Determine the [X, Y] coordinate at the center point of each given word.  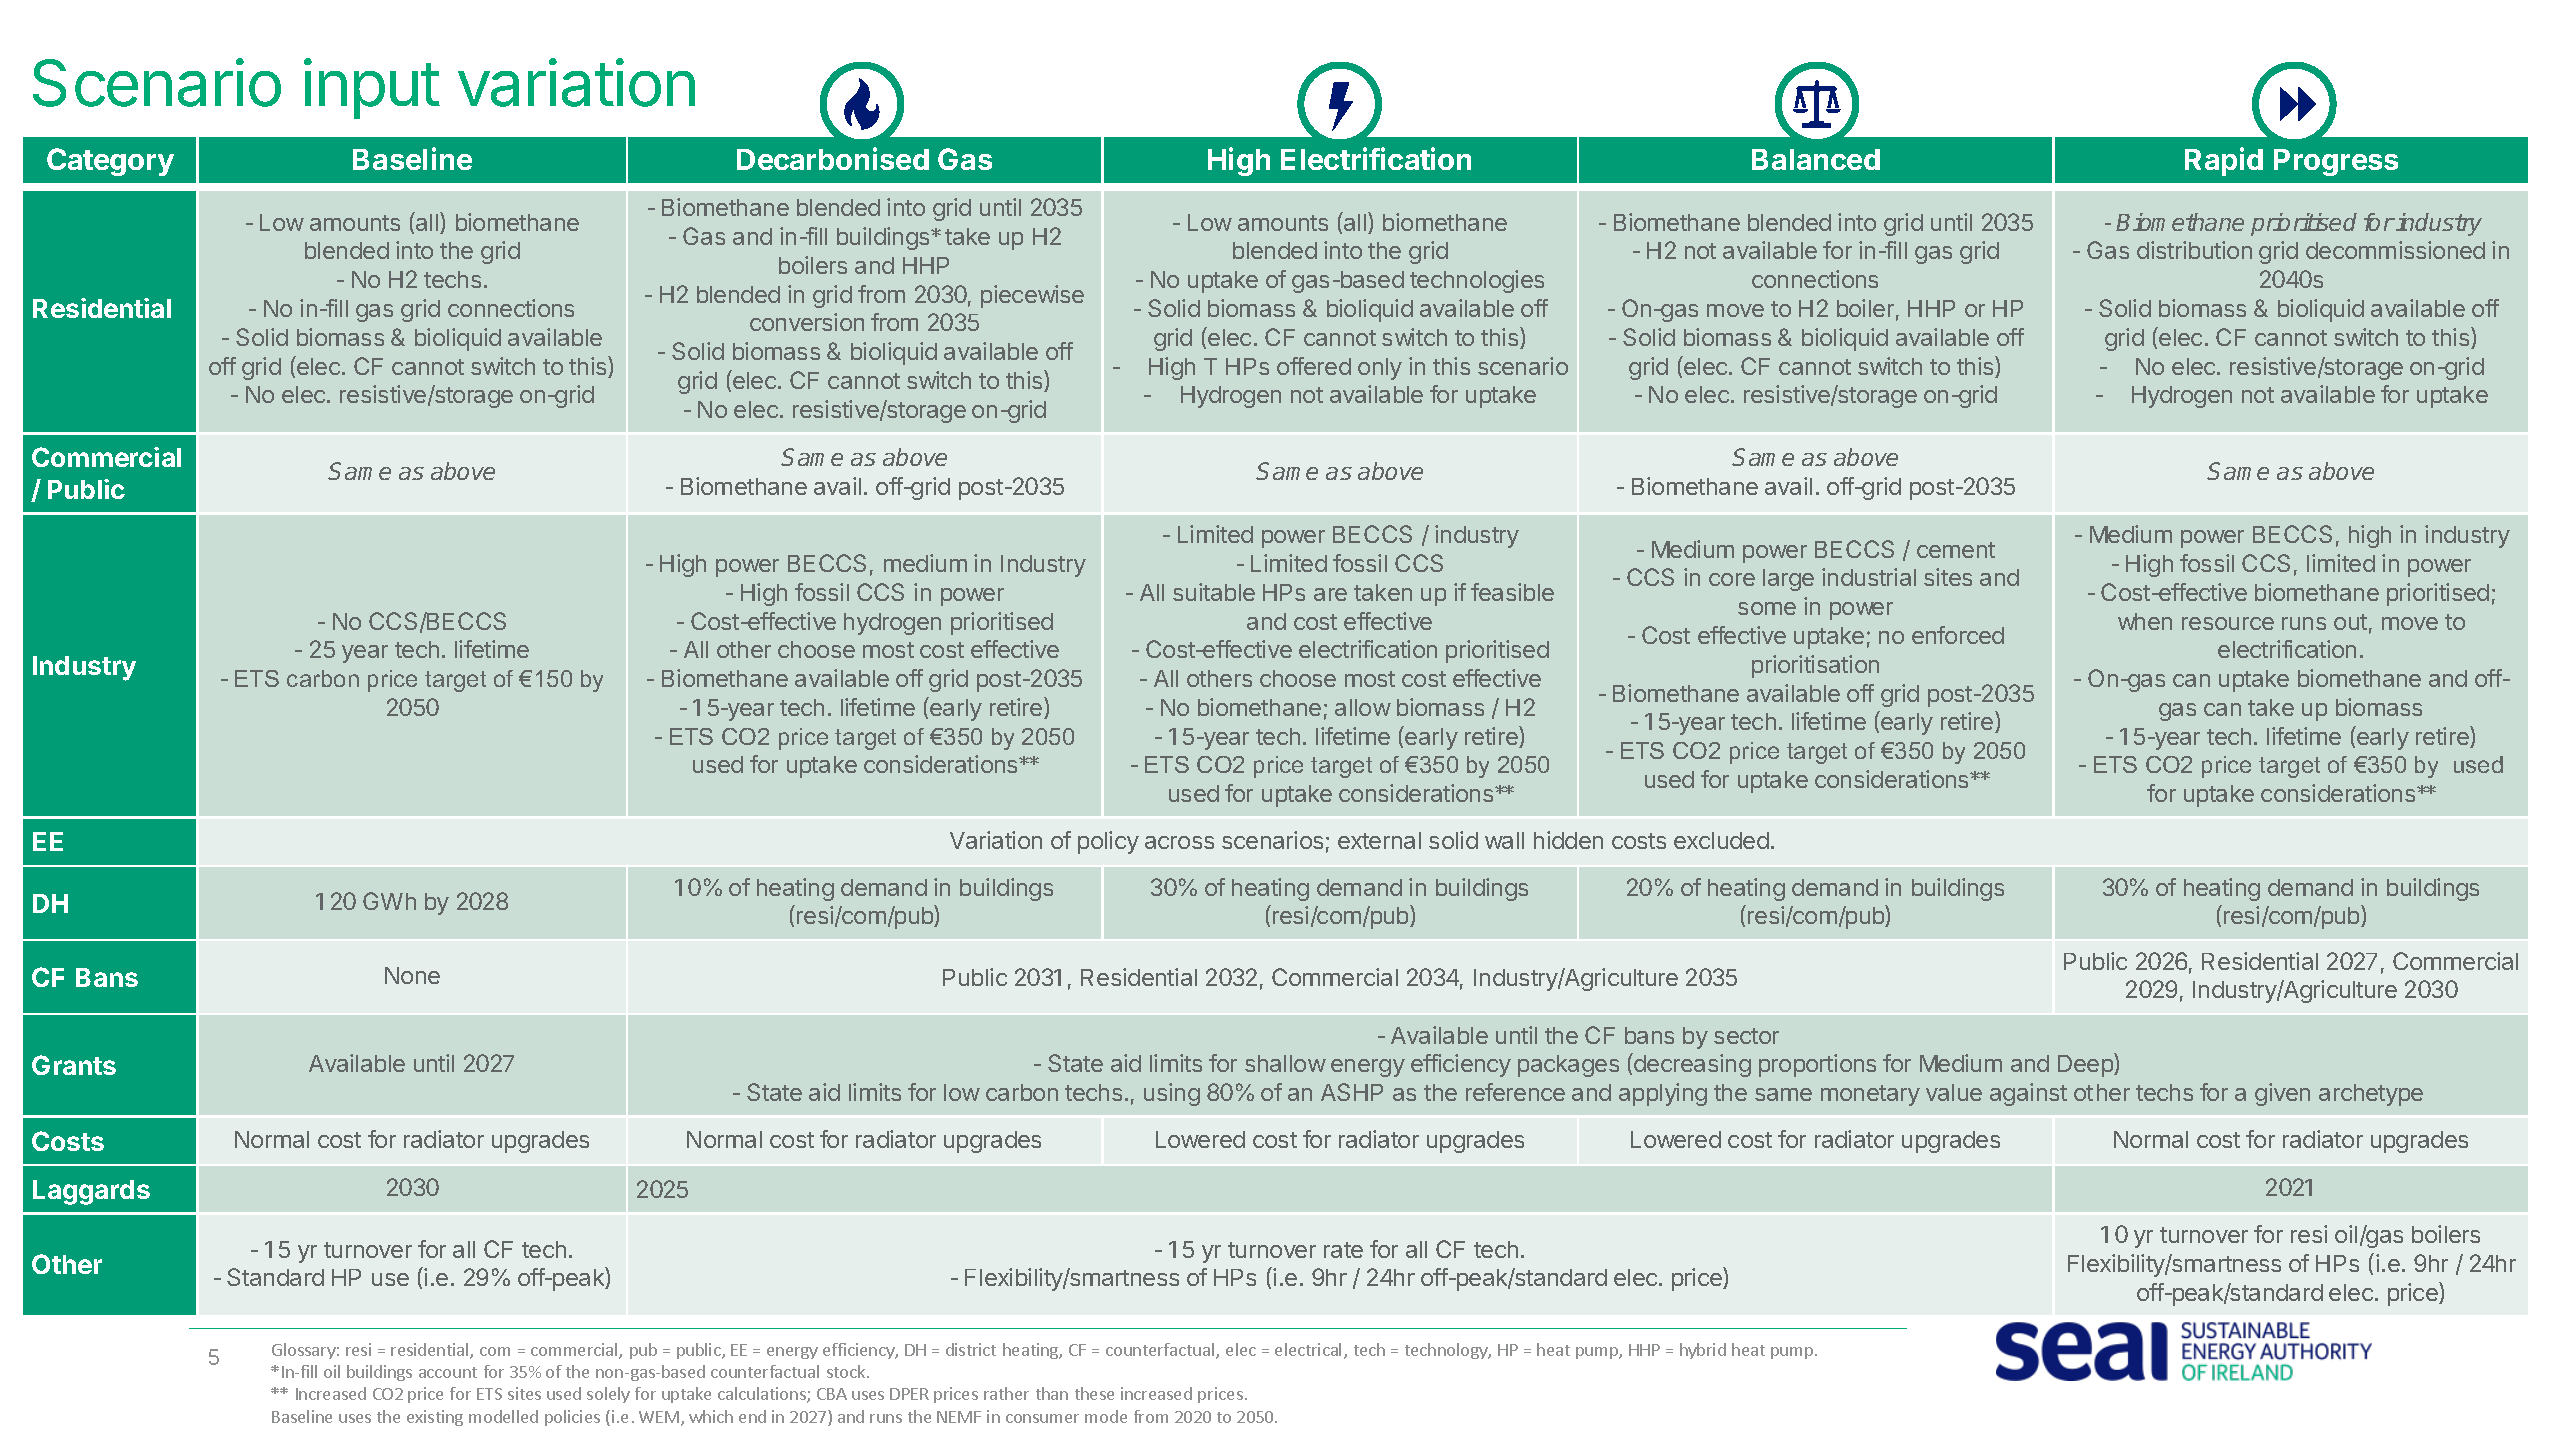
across [1179, 842]
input [372, 88]
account [448, 1372]
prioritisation [1815, 666]
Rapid [2224, 161]
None [412, 975]
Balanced [1816, 159]
